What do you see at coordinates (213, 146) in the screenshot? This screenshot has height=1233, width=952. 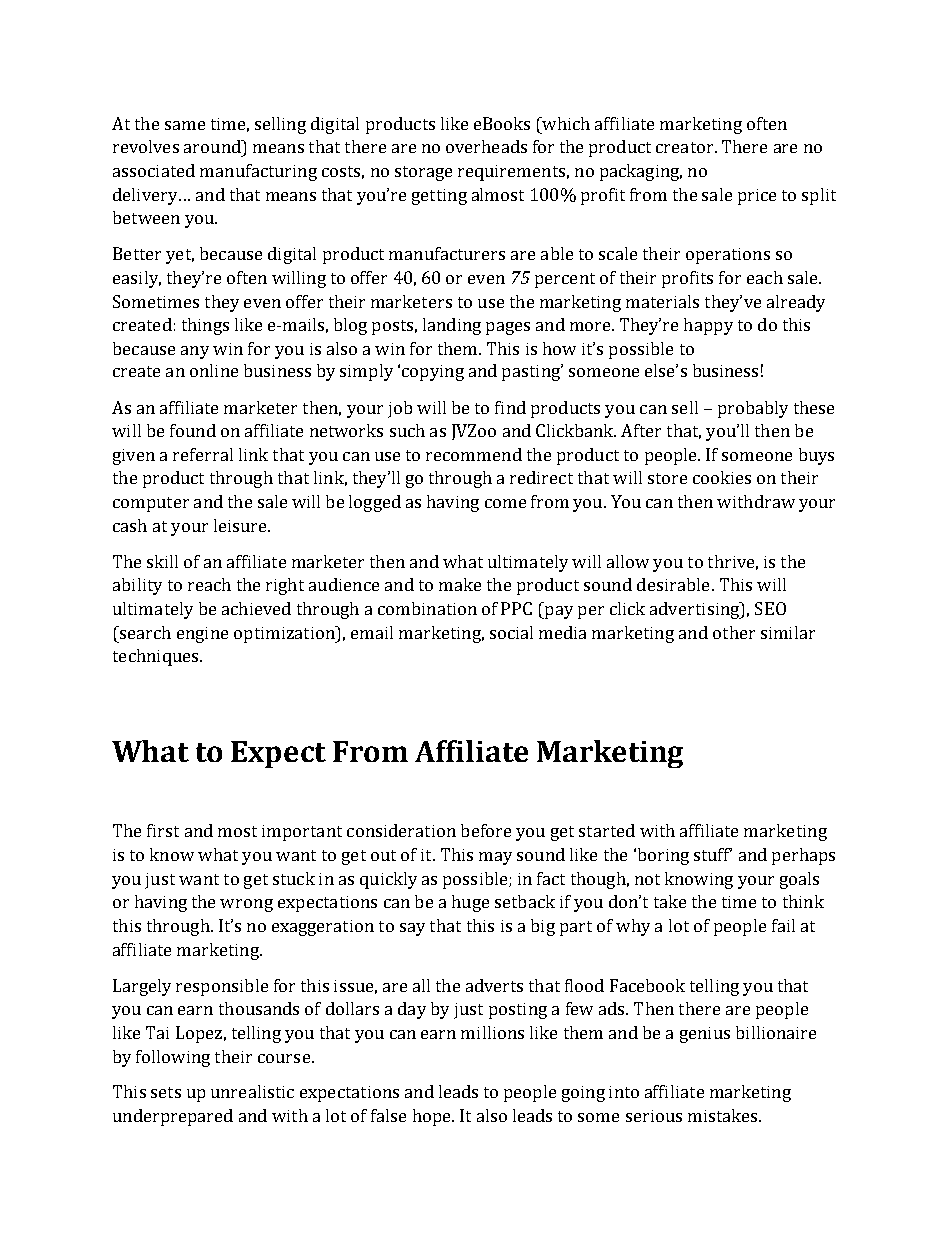 I see `around` at bounding box center [213, 146].
